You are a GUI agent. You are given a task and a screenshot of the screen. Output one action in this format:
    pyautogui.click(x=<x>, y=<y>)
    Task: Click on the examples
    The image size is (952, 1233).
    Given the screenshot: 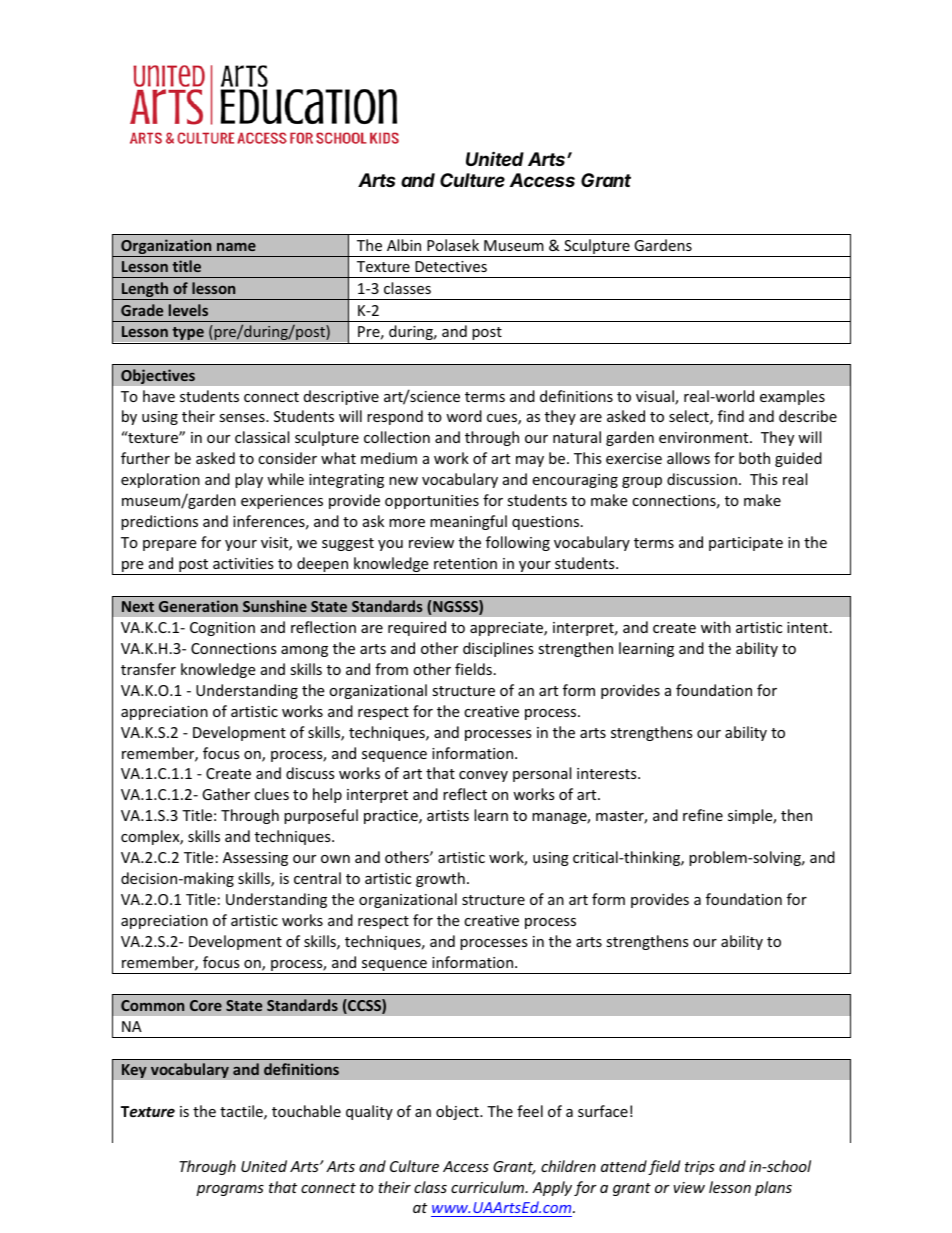 What is the action you would take?
    pyautogui.click(x=792, y=397)
